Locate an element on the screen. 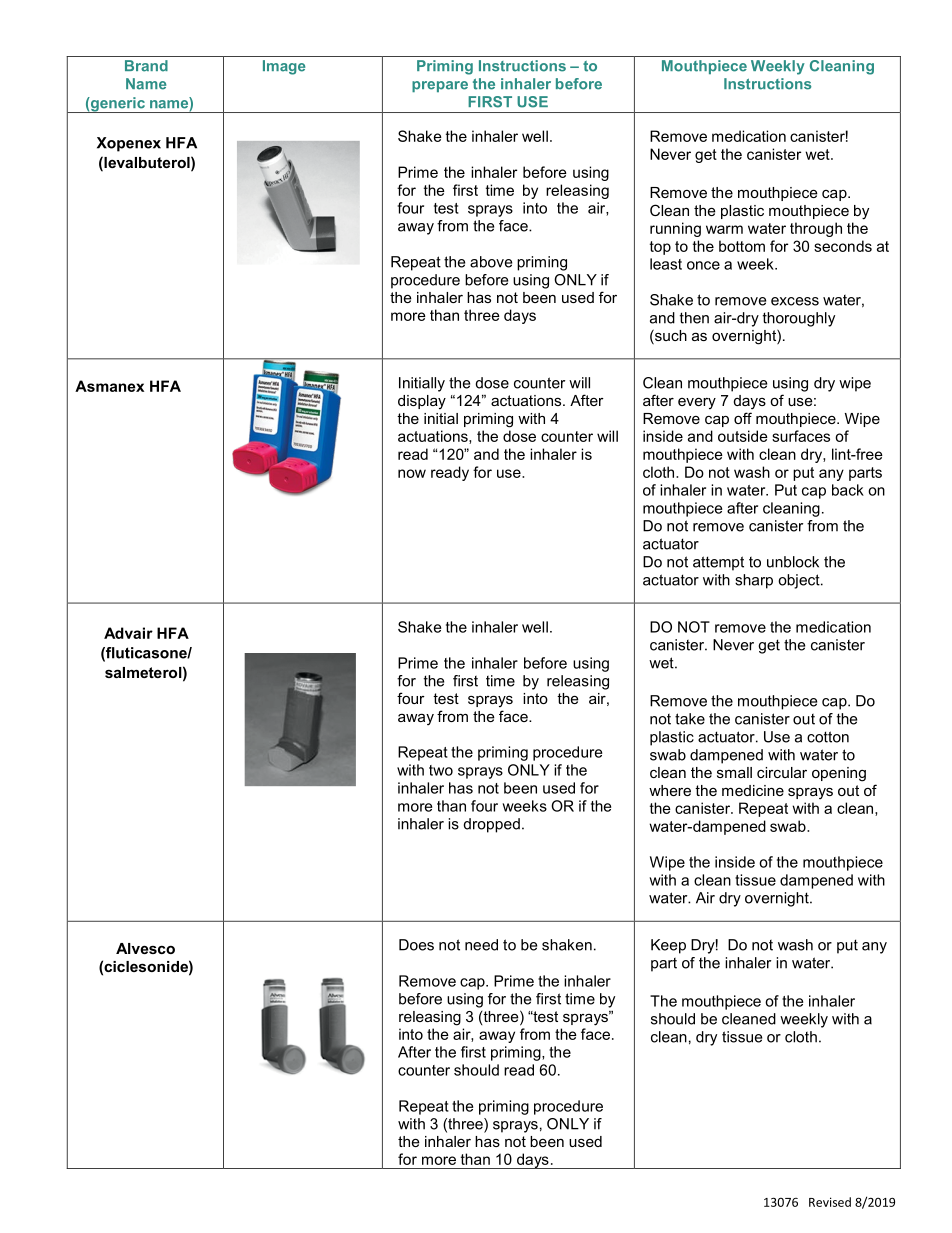  prepare is located at coordinates (440, 86).
